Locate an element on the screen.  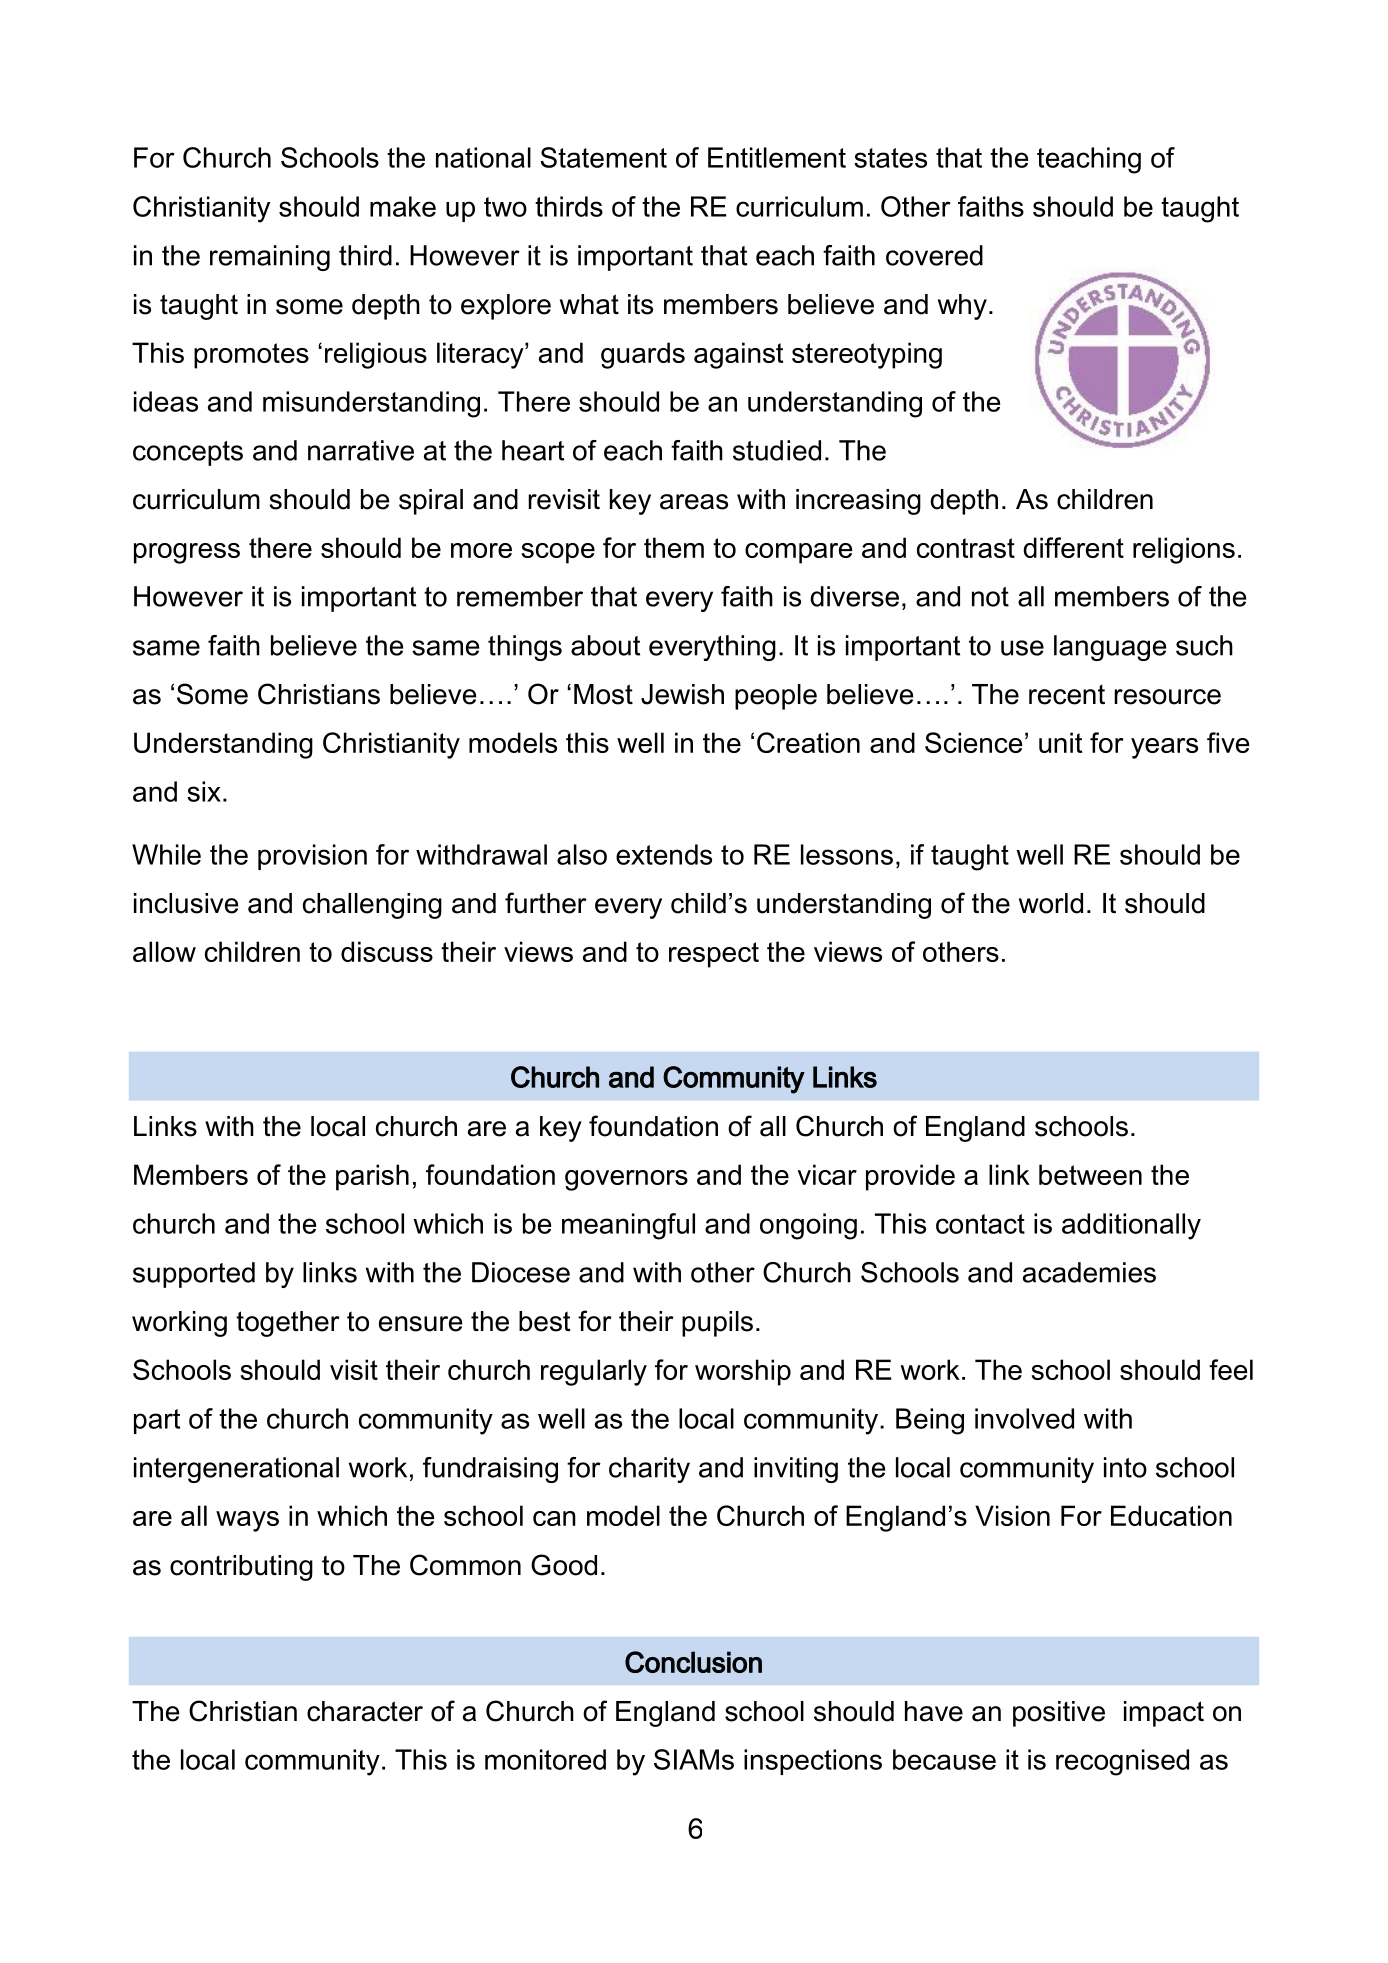
character is located at coordinates (365, 1711).
